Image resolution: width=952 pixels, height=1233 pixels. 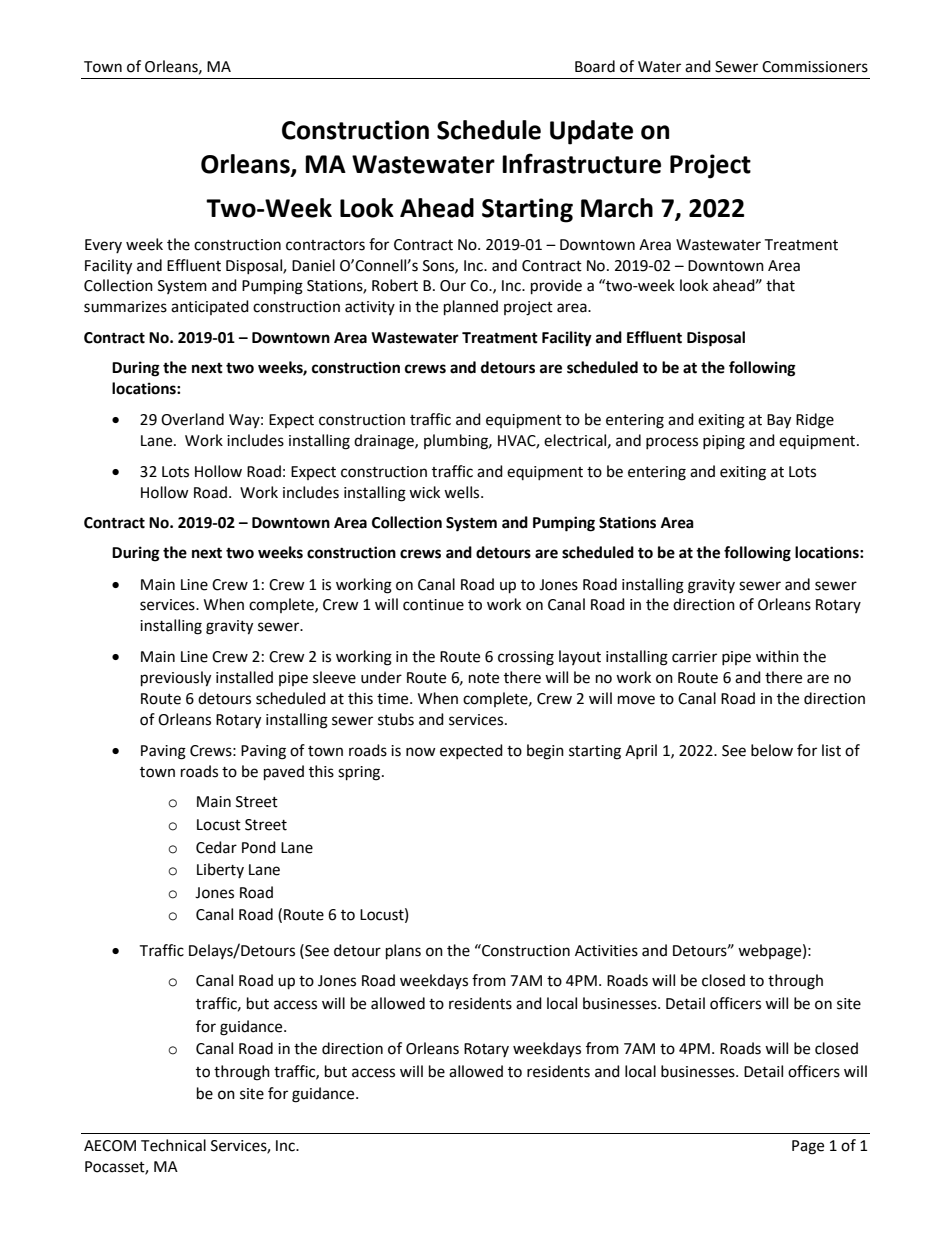 What do you see at coordinates (780, 285) in the image?
I see `that` at bounding box center [780, 285].
